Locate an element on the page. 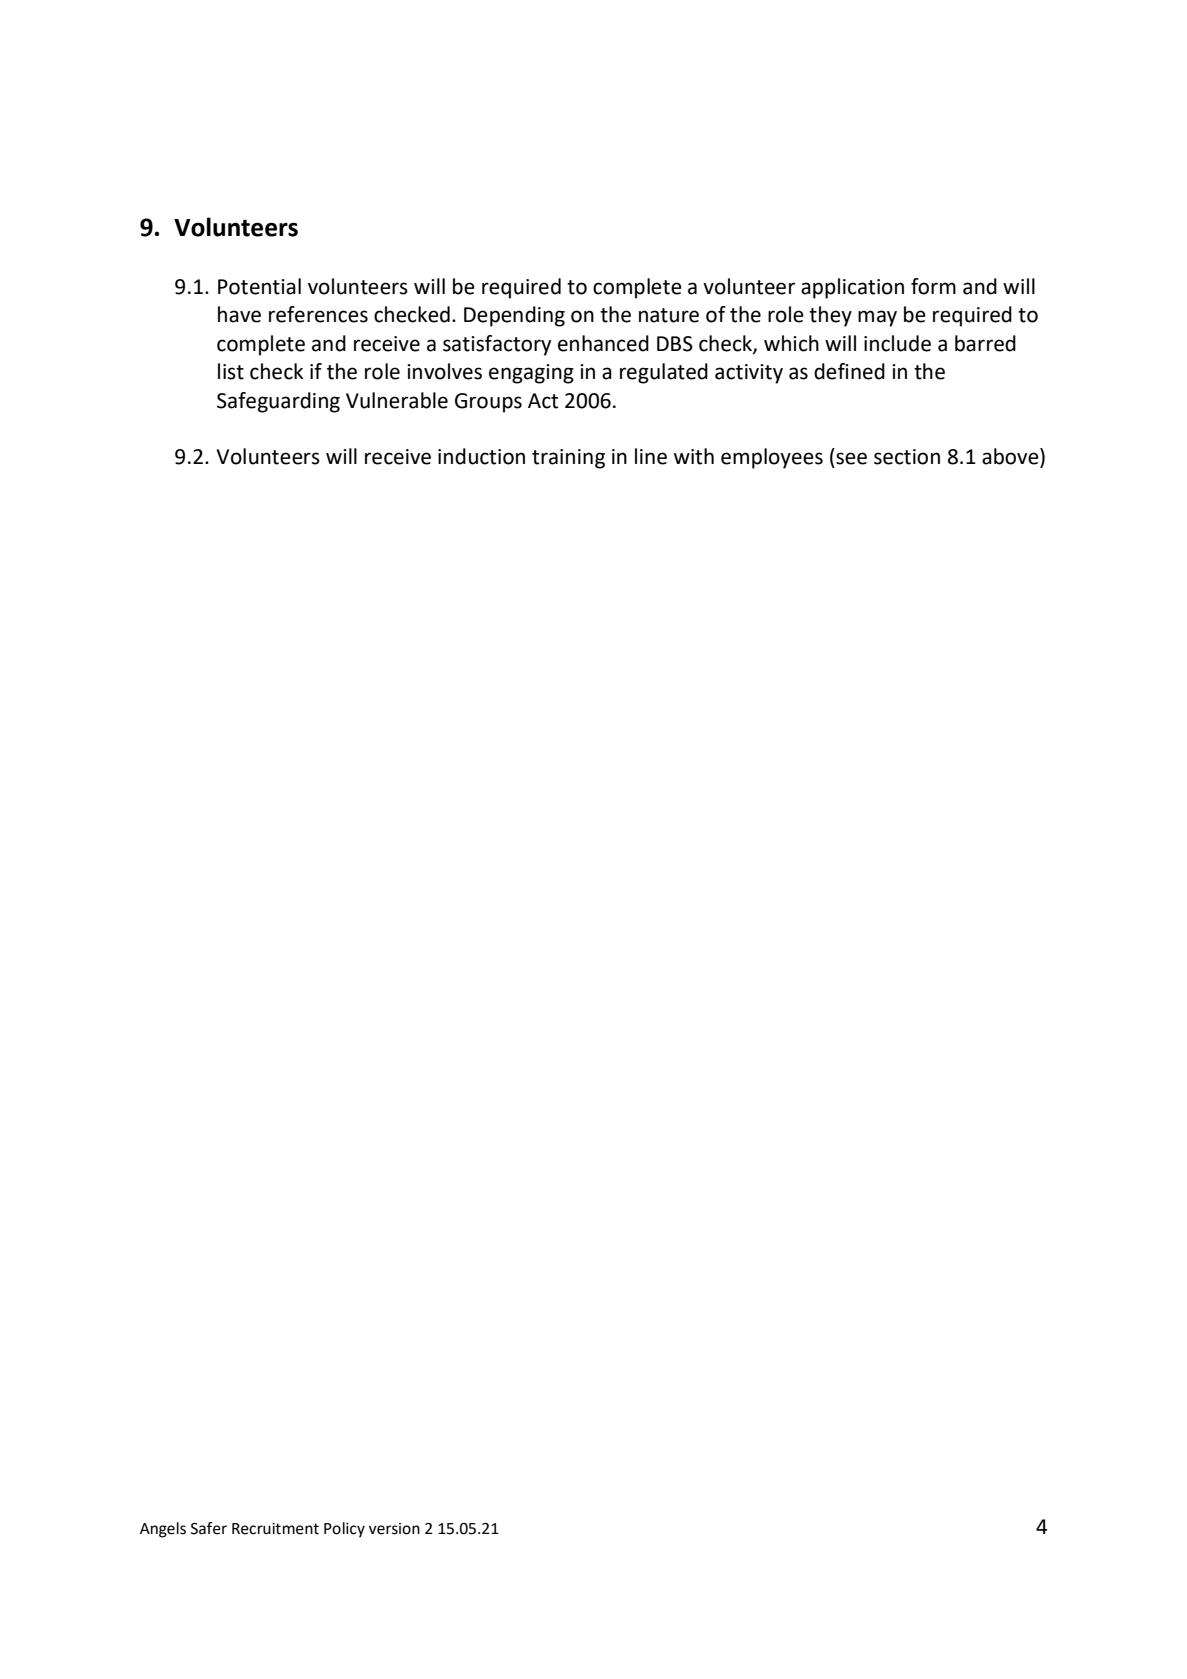  Policy is located at coordinates (344, 1530).
